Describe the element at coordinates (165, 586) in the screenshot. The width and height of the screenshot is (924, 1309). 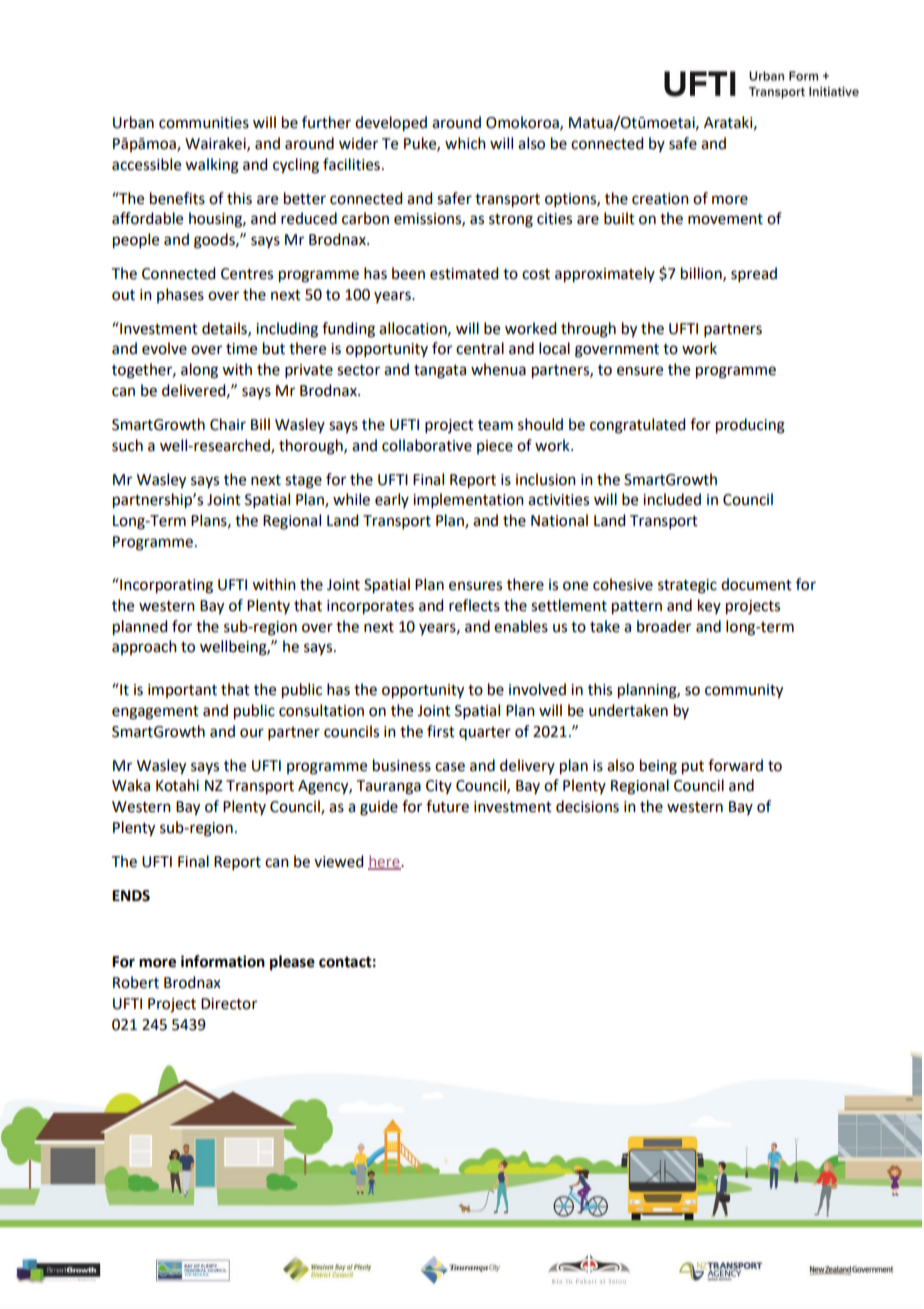
I see `Incorporating` at that location.
